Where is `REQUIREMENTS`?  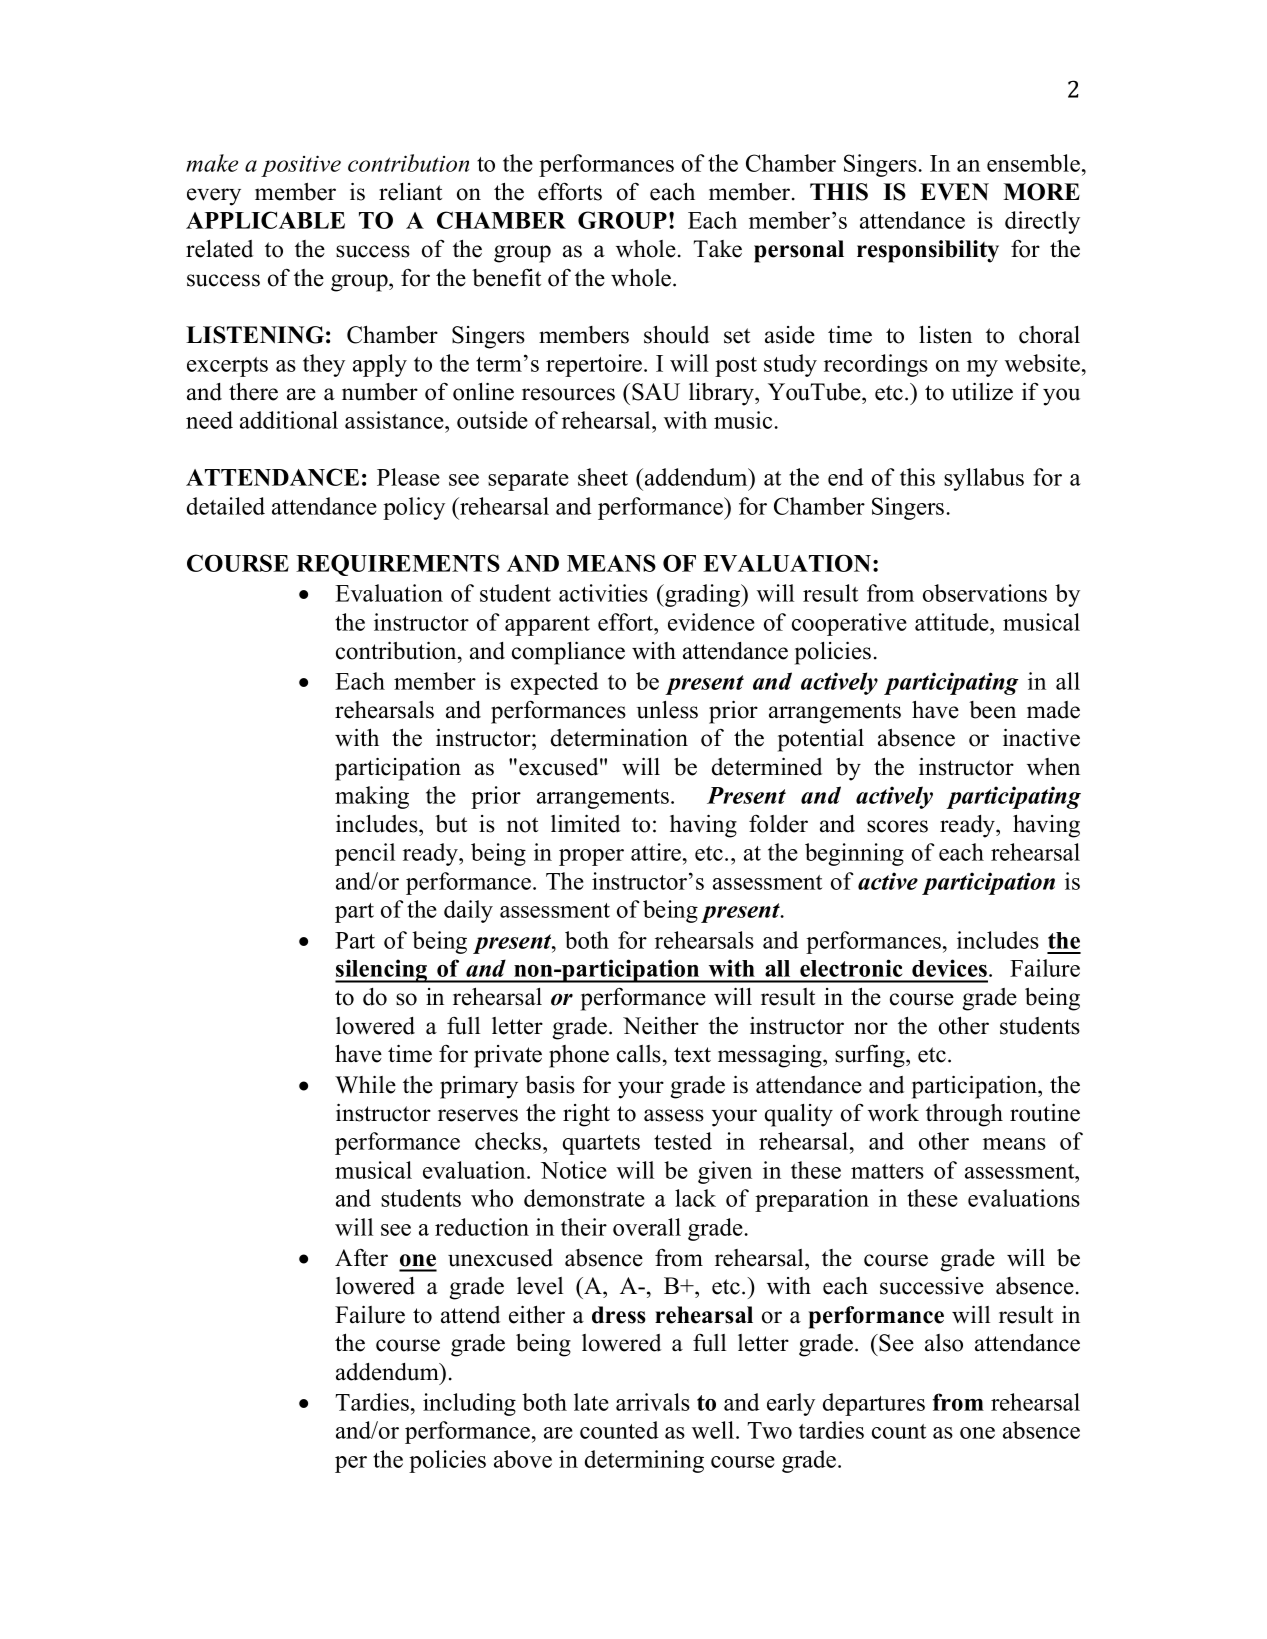
REQUIREMENTS is located at coordinates (398, 565).
